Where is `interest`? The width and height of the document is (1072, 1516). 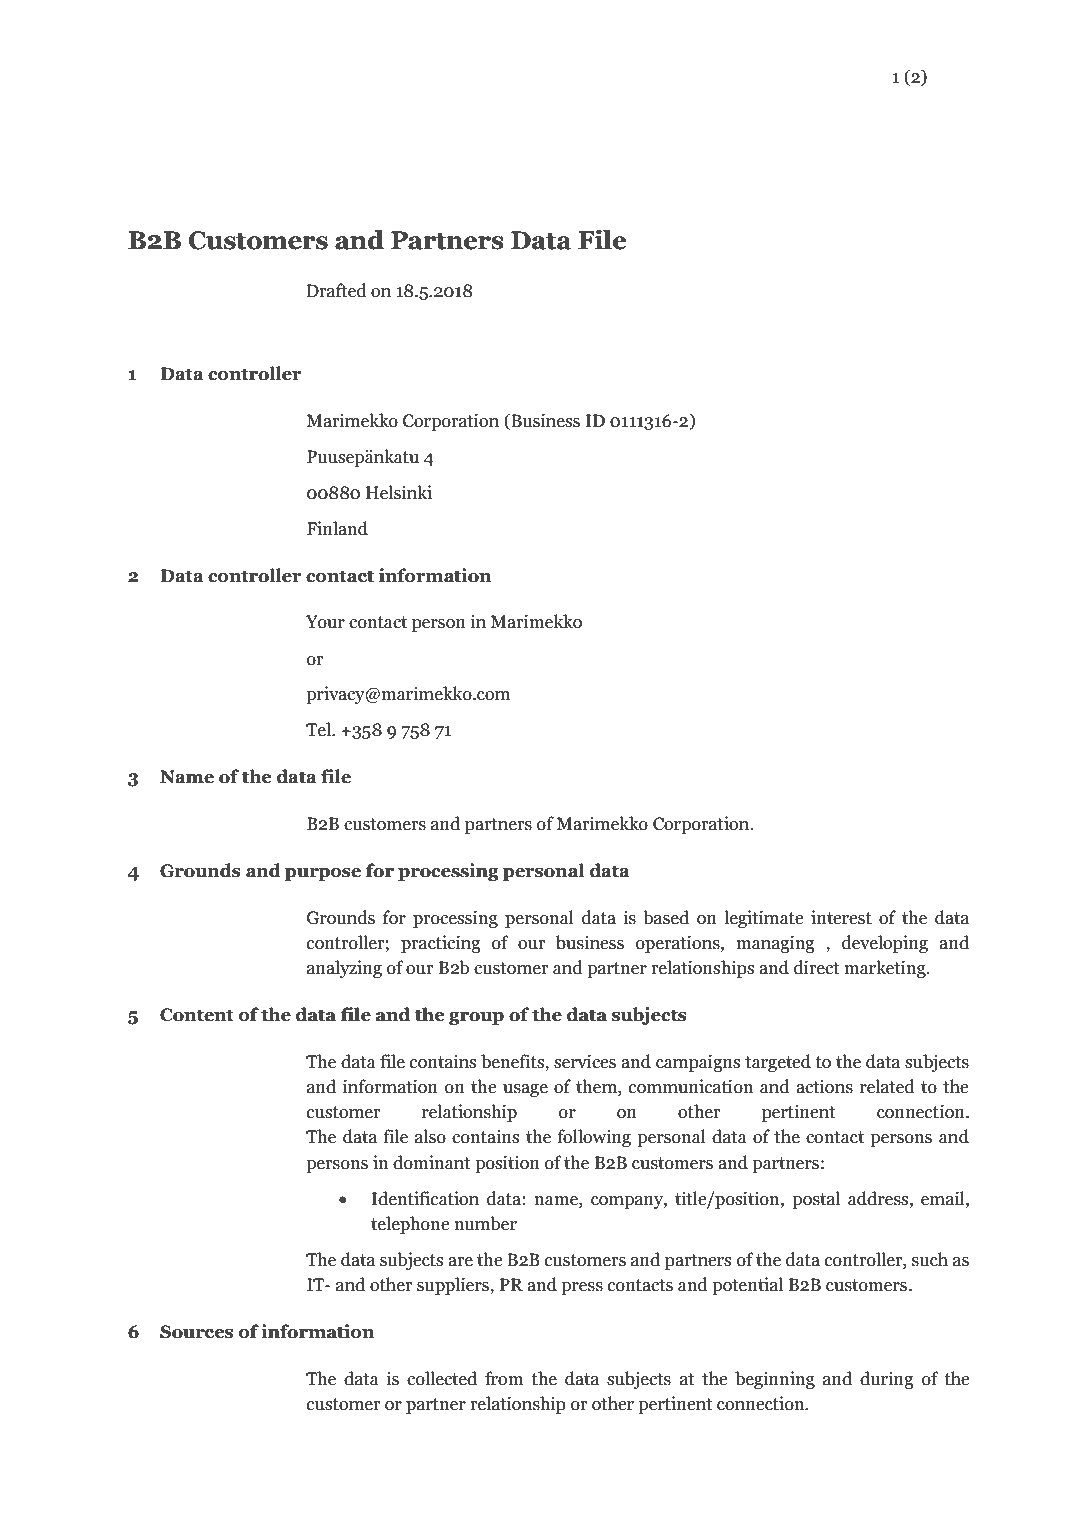 interest is located at coordinates (841, 917).
